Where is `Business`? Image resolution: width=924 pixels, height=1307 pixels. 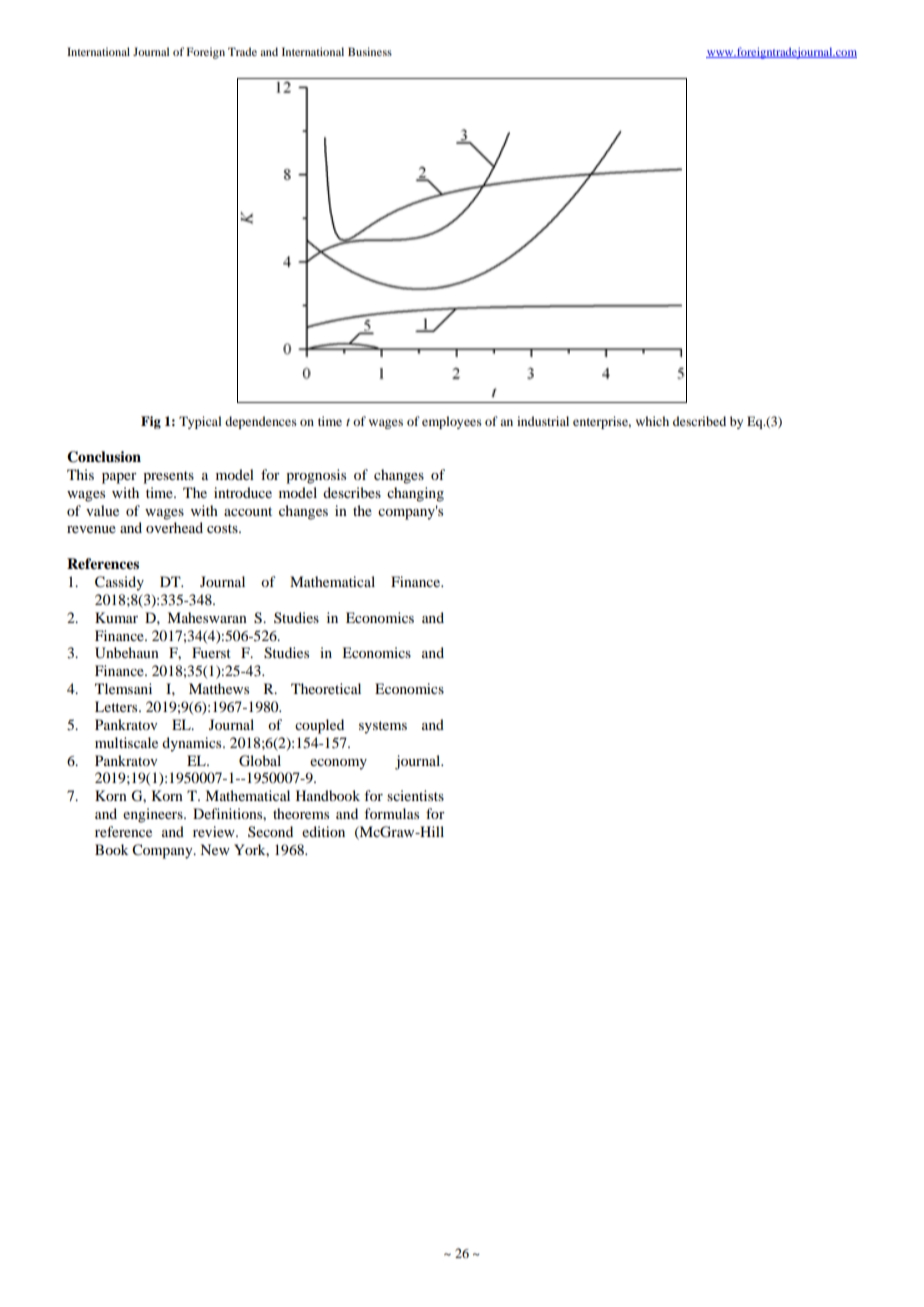
Business is located at coordinates (370, 51).
